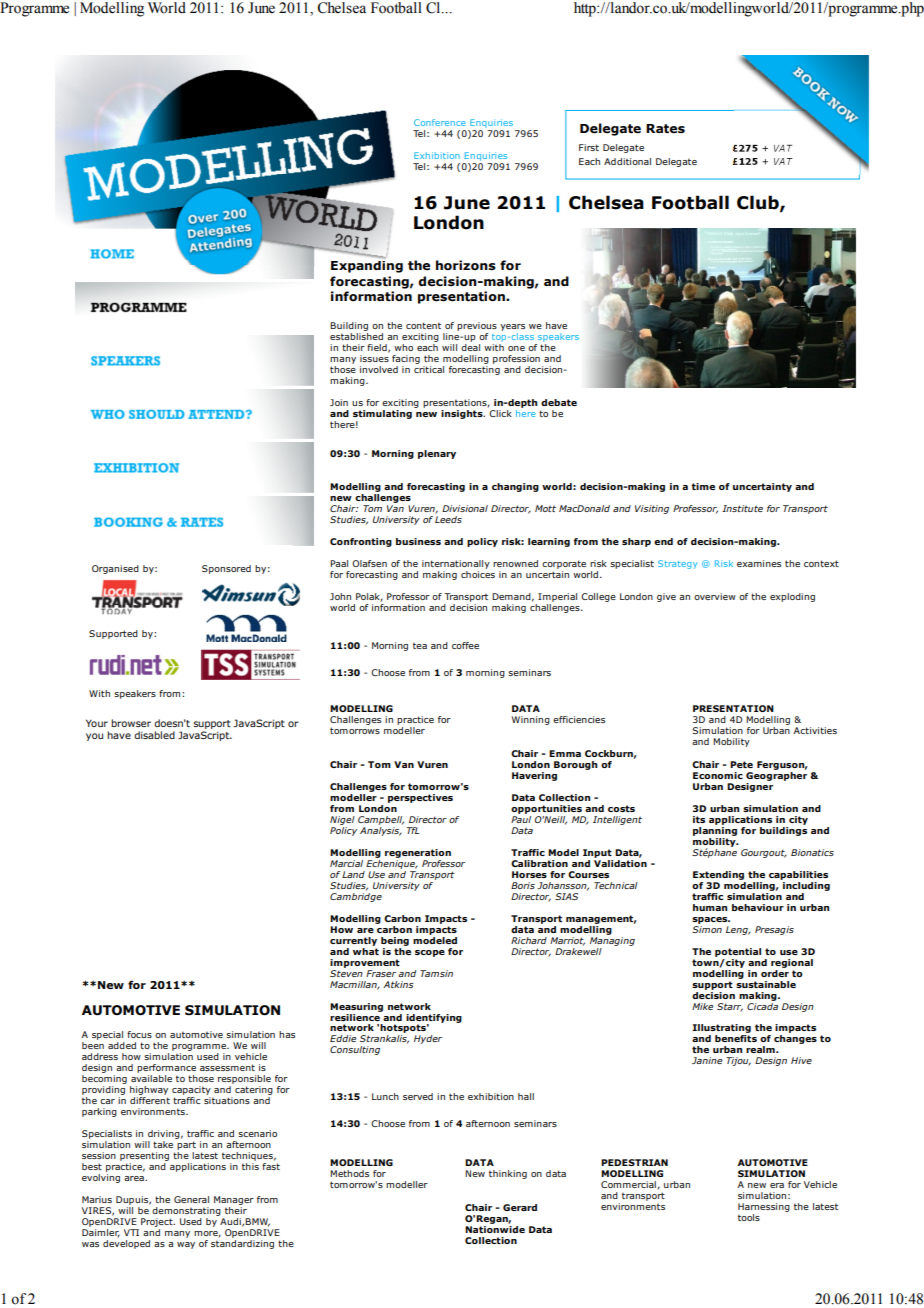 This document has width=924, height=1308. What do you see at coordinates (495, 1229) in the document?
I see `Nationwide` at bounding box center [495, 1229].
